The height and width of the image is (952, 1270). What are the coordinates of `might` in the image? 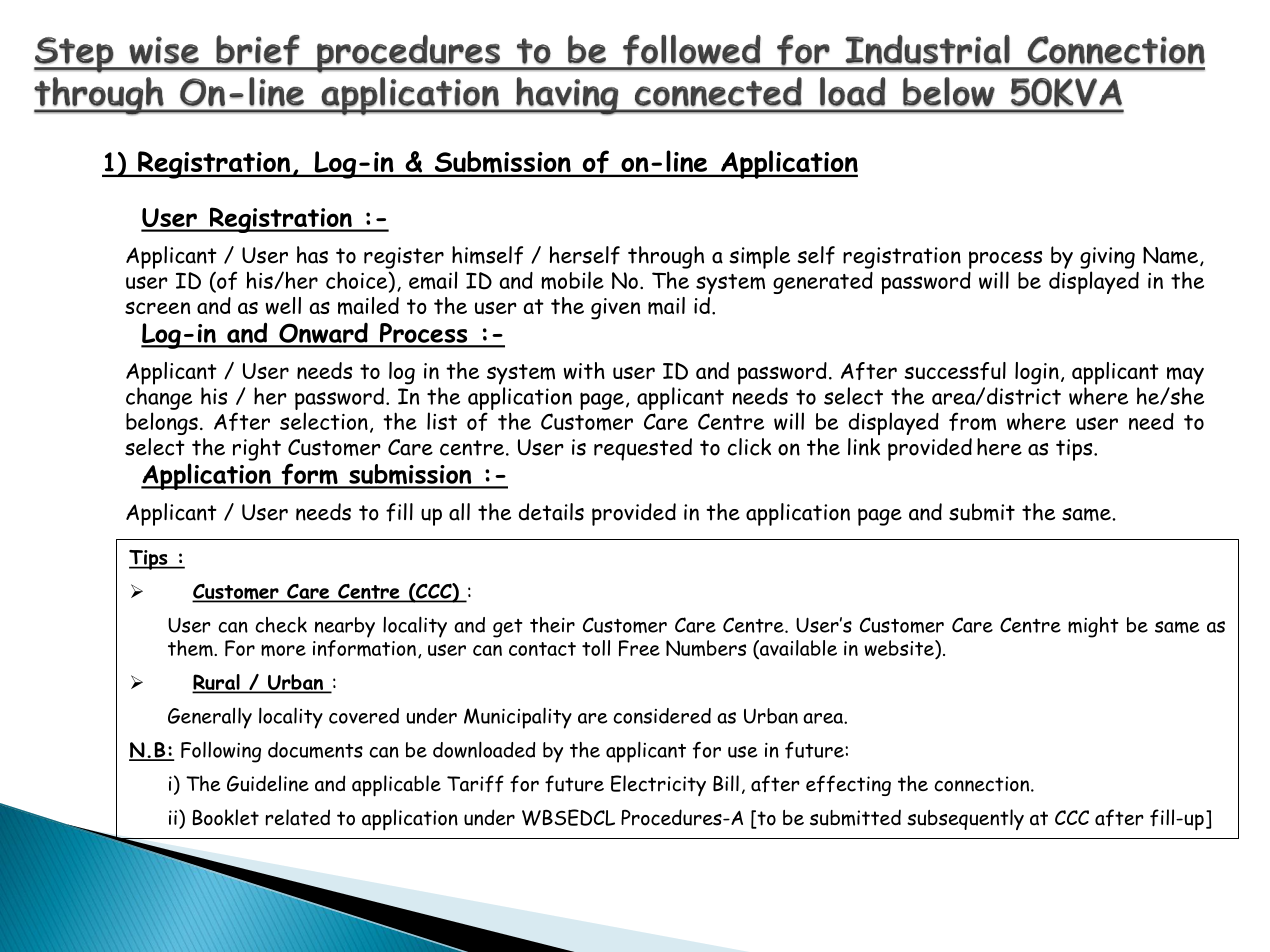 It's located at (1093, 627).
